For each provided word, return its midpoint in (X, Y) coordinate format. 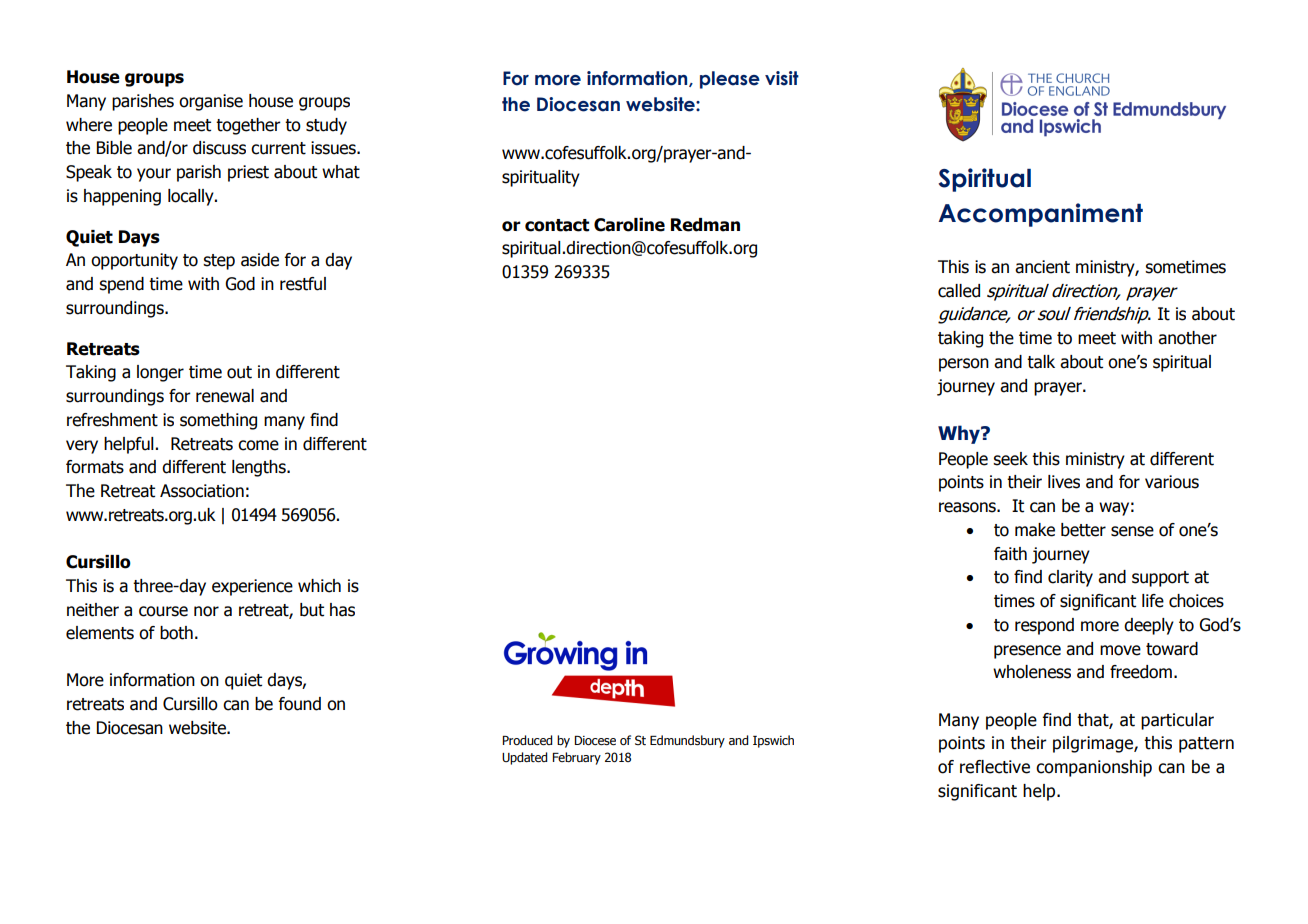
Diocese (595, 741)
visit (782, 78)
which (319, 586)
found (299, 704)
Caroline (629, 225)
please (730, 80)
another (1187, 338)
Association (202, 491)
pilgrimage (1094, 744)
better (1083, 530)
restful (303, 284)
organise (211, 102)
